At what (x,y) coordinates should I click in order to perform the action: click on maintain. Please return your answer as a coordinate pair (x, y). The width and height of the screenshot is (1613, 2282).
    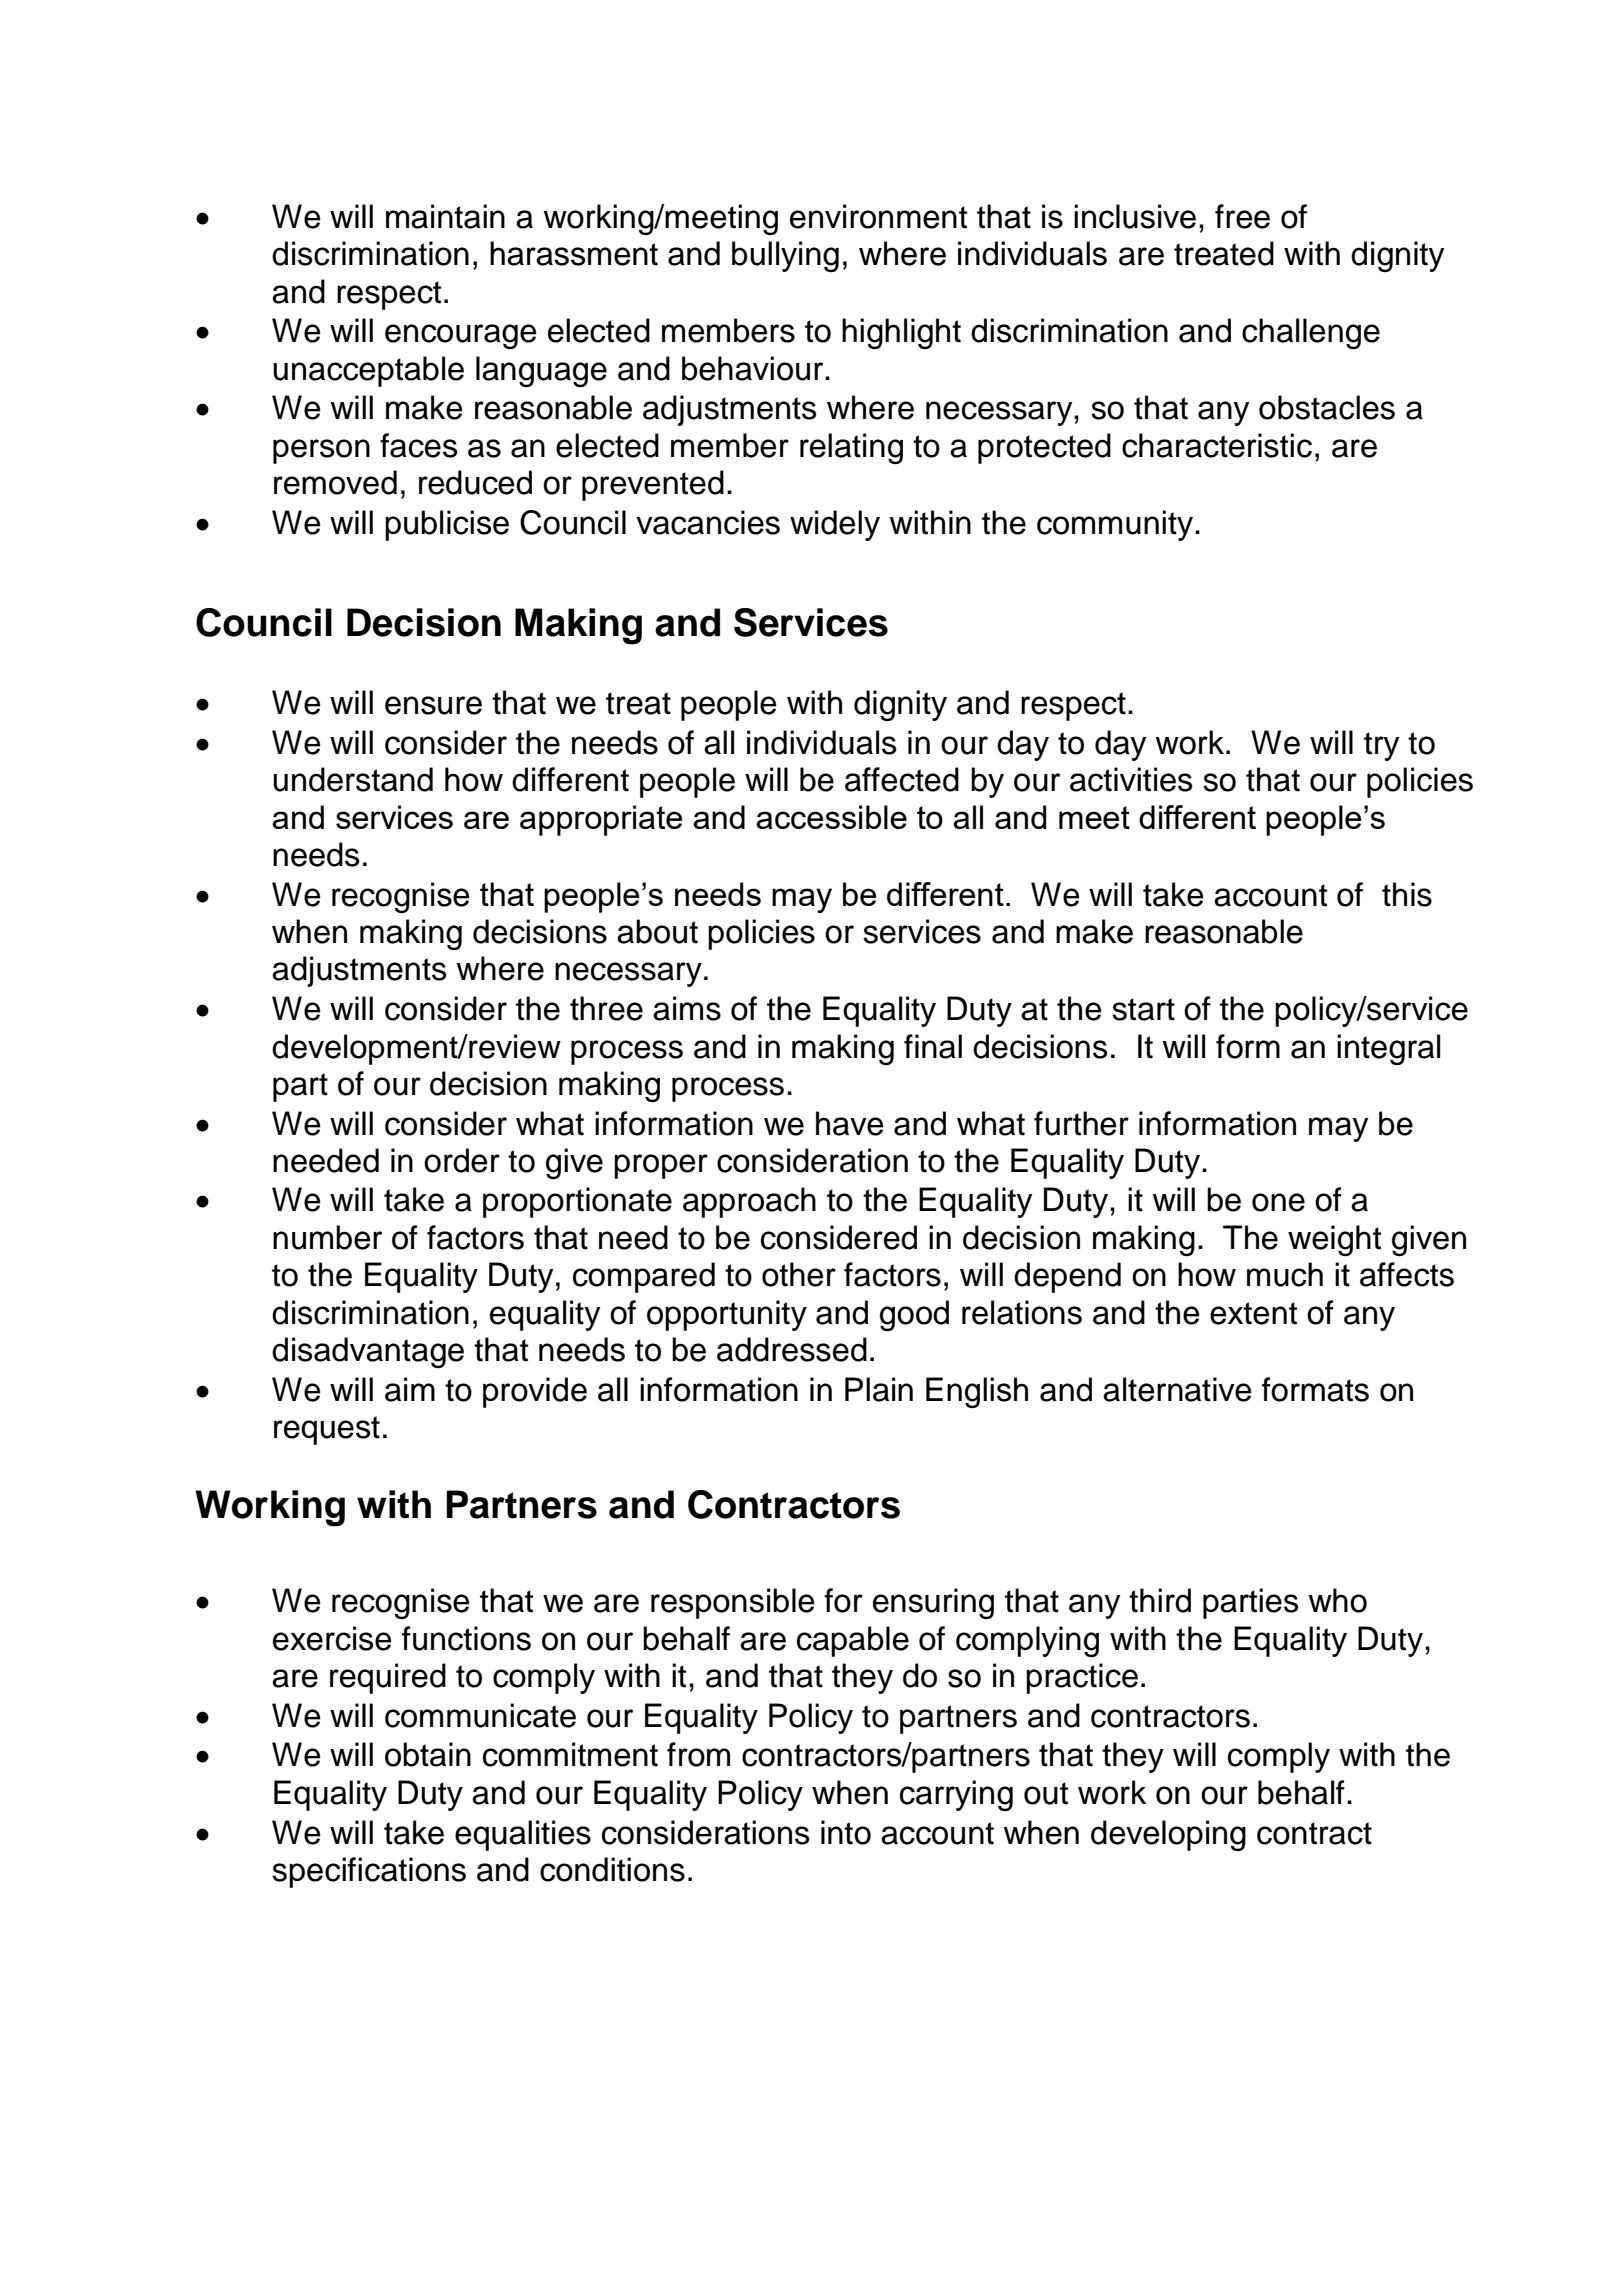
    Looking at the image, I should click on (445, 216).
